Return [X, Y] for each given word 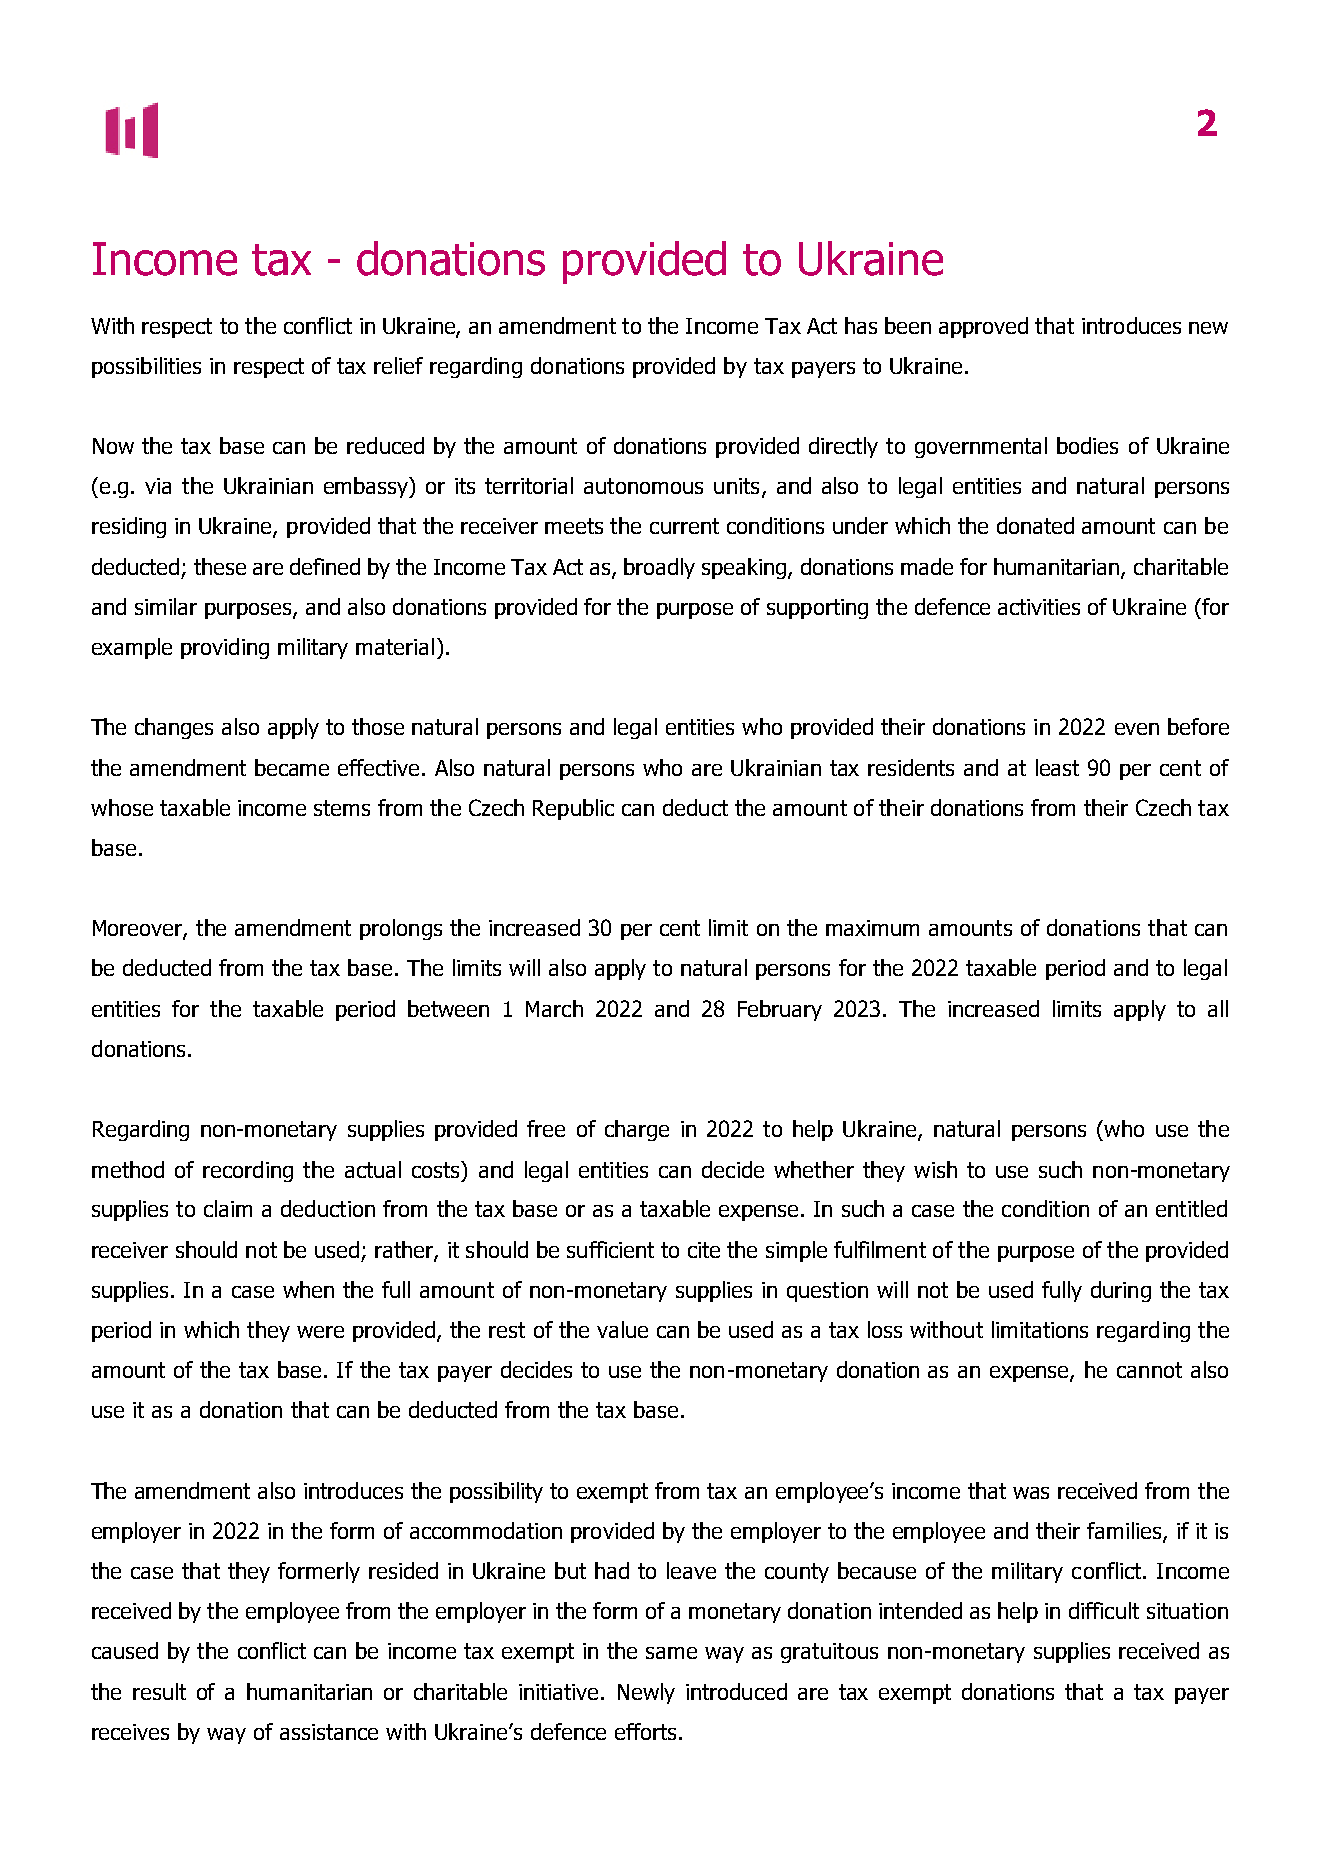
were [320, 1332]
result [159, 1691]
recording [248, 1171]
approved [983, 327]
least [1057, 767]
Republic [573, 809]
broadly [659, 568]
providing [225, 648]
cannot [1149, 1370]
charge [637, 1130]
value [622, 1329]
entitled [1191, 1208]
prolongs [401, 929]
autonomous [643, 486]
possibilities [146, 367]
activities [1039, 607]
